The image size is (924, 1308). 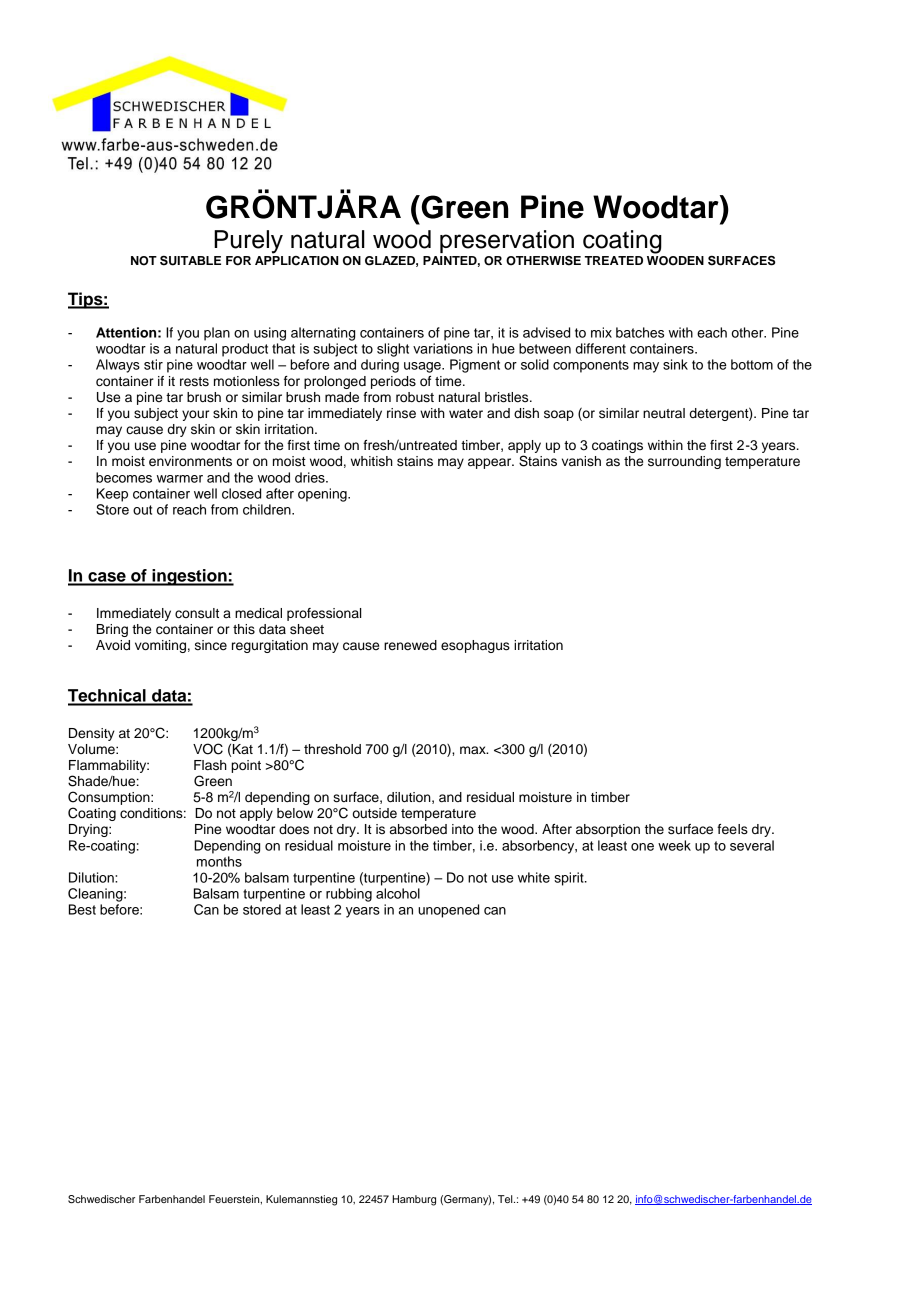 What do you see at coordinates (414, 1200) in the image?
I see `Hamburg` at bounding box center [414, 1200].
